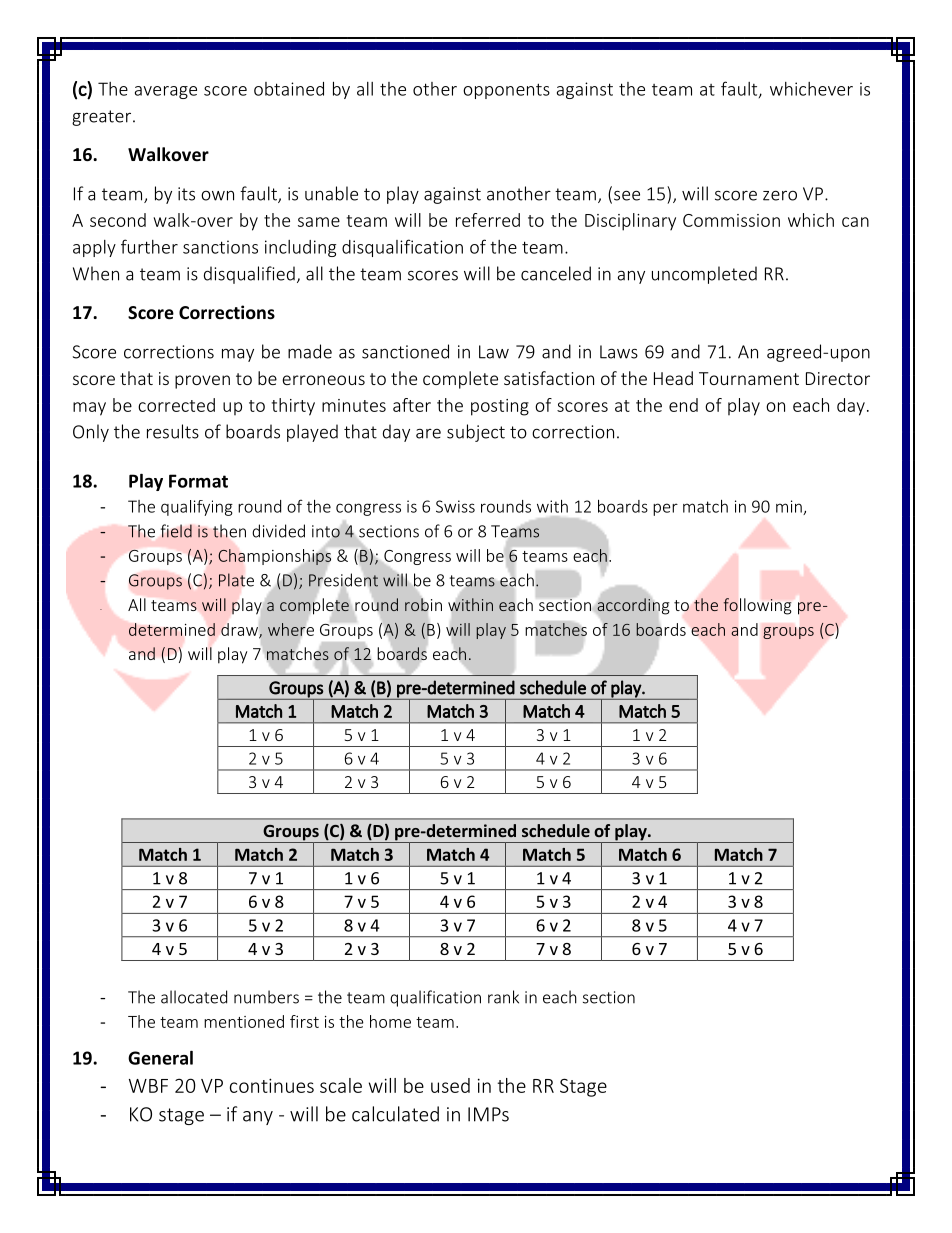  I want to click on disqualified, so click(249, 275).
